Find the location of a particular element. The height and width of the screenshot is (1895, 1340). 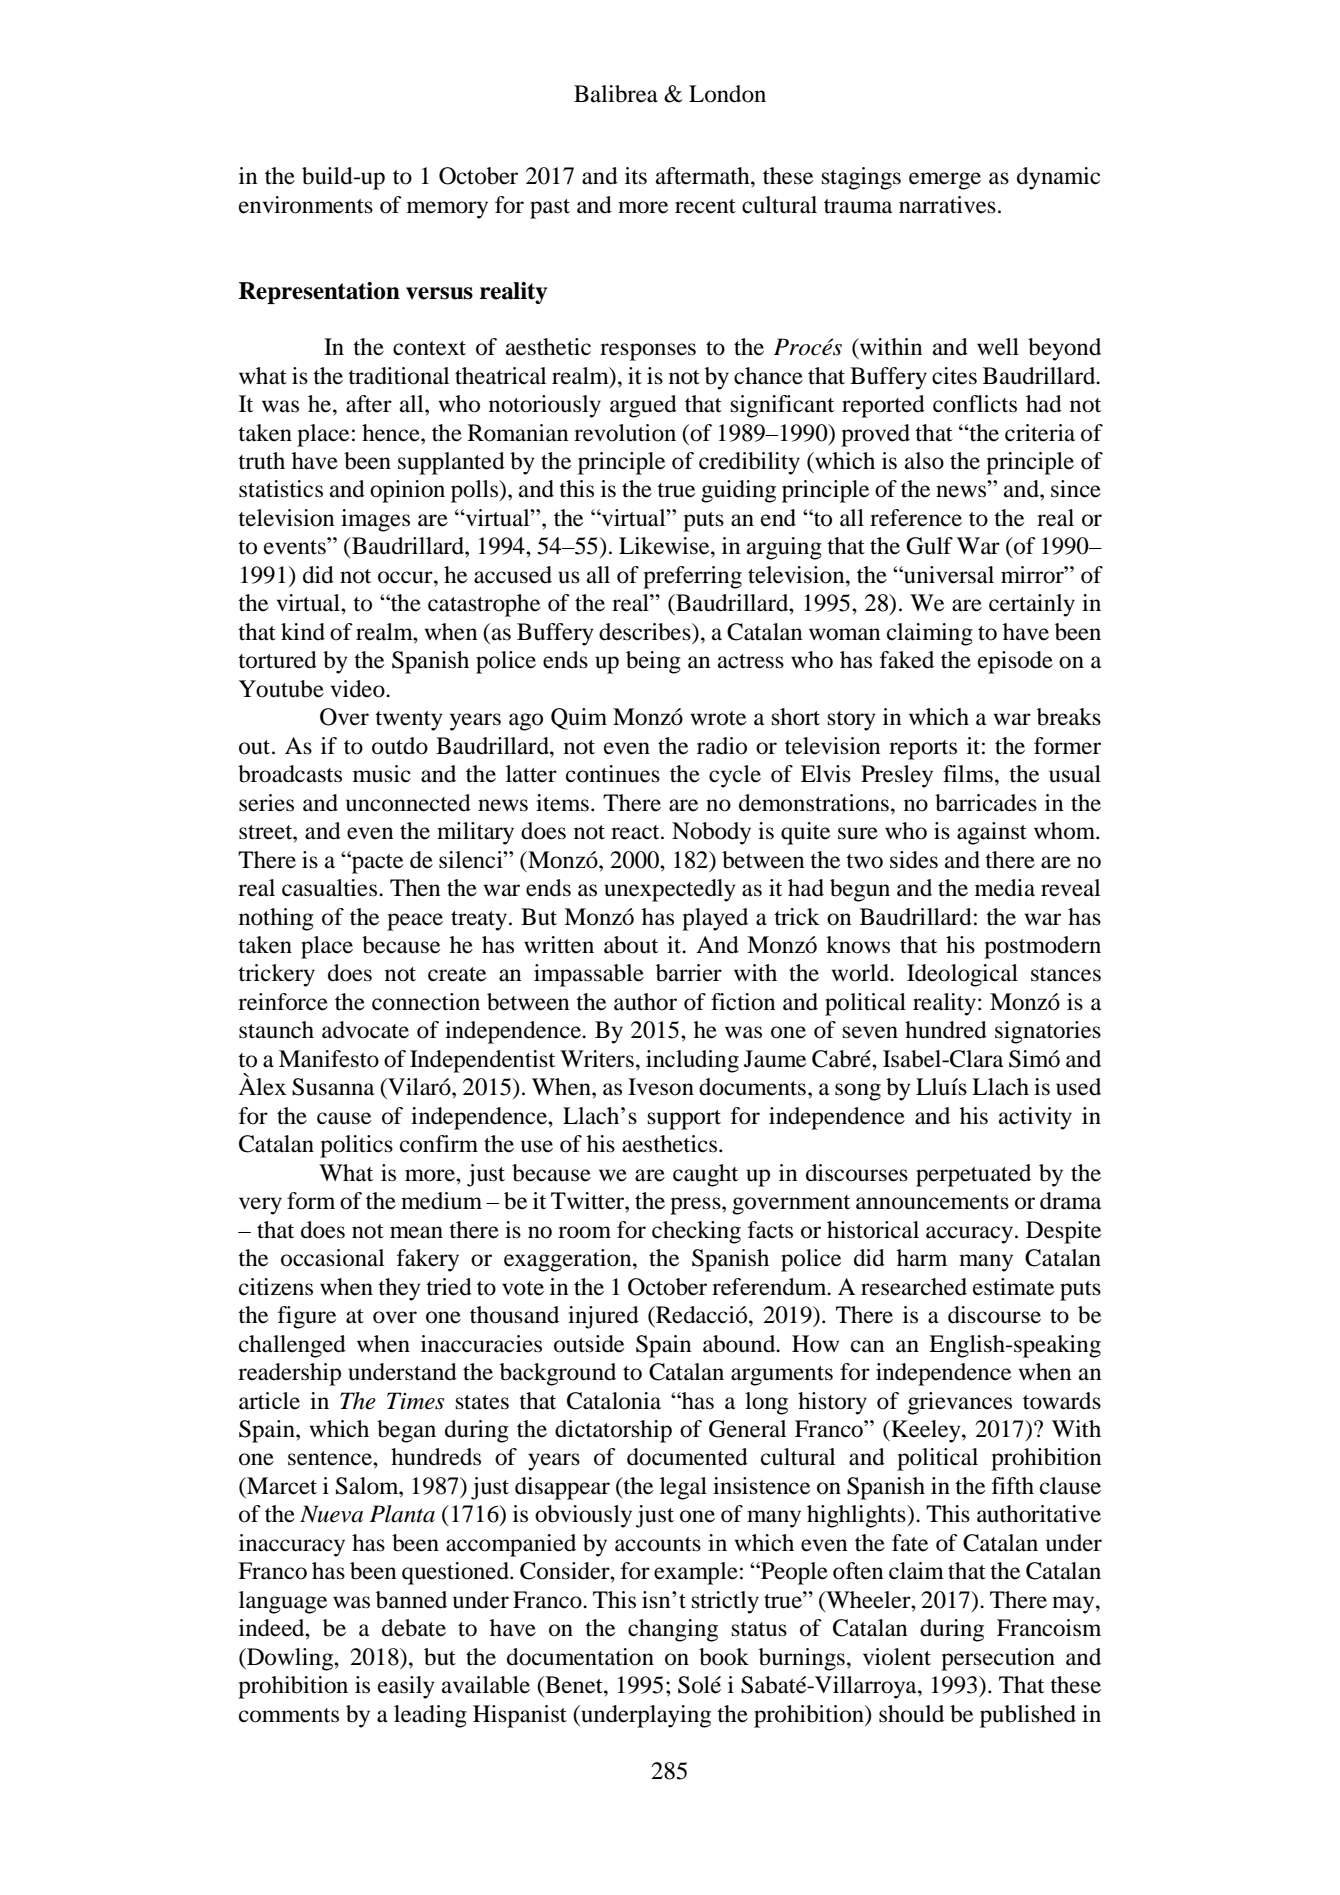

environments is located at coordinates (306, 205).
